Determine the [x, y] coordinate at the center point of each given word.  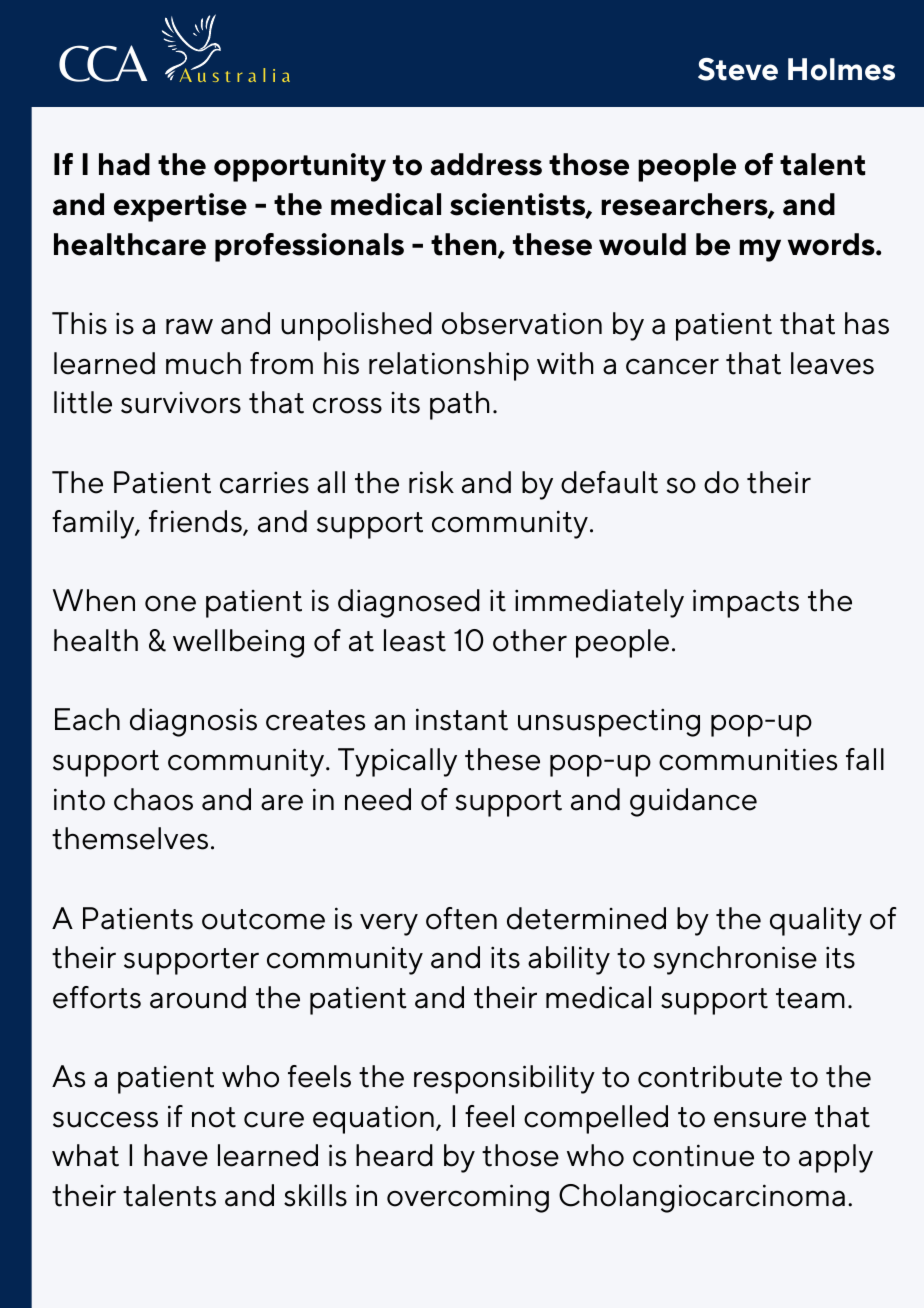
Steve [738, 69]
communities [748, 759]
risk [431, 482]
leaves [832, 363]
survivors [181, 403]
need [378, 799]
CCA [103, 63]
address [486, 164]
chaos [153, 799]
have [176, 1155]
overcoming [468, 1198]
